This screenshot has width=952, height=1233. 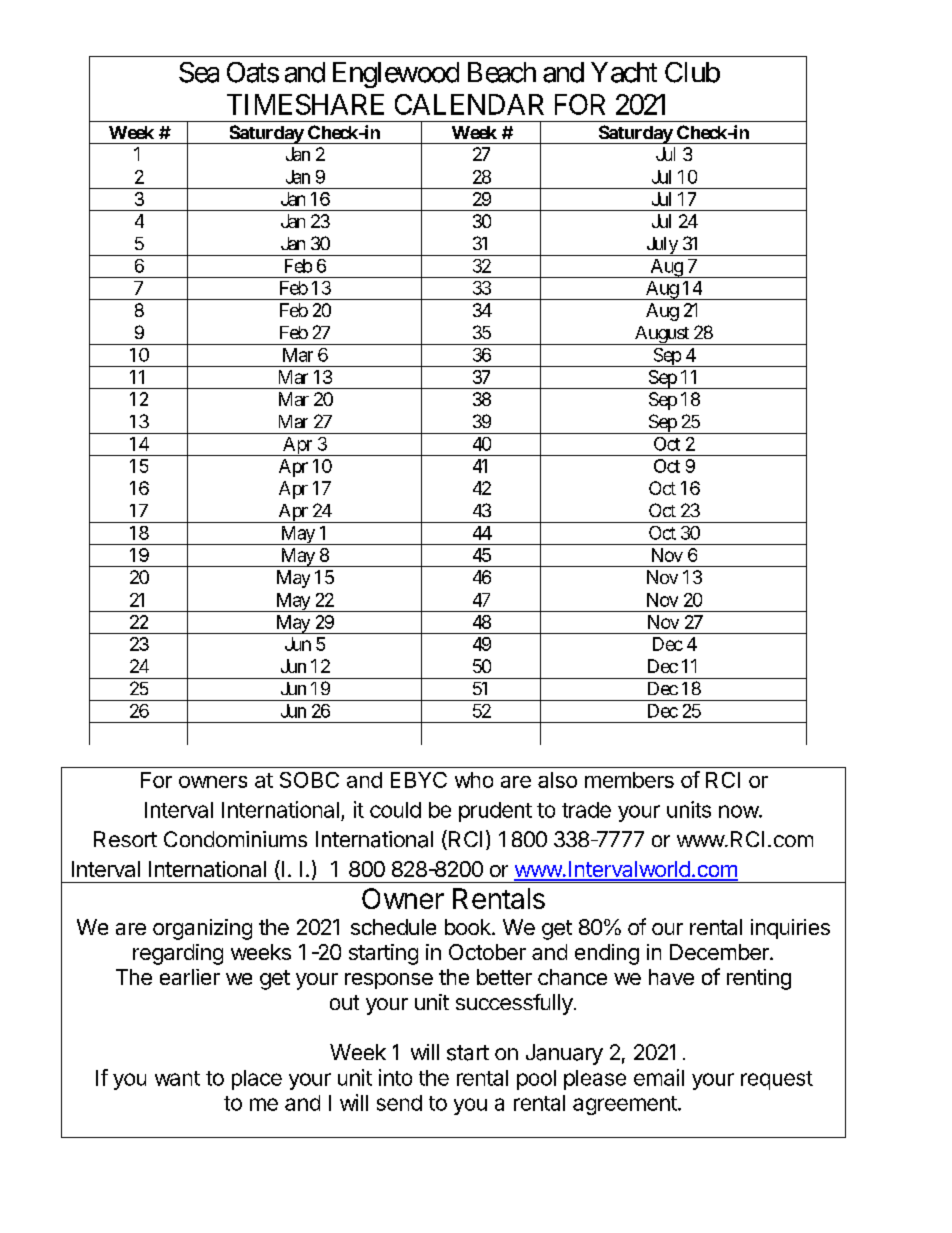 What do you see at coordinates (395, 1077) in the screenshot?
I see `into` at bounding box center [395, 1077].
